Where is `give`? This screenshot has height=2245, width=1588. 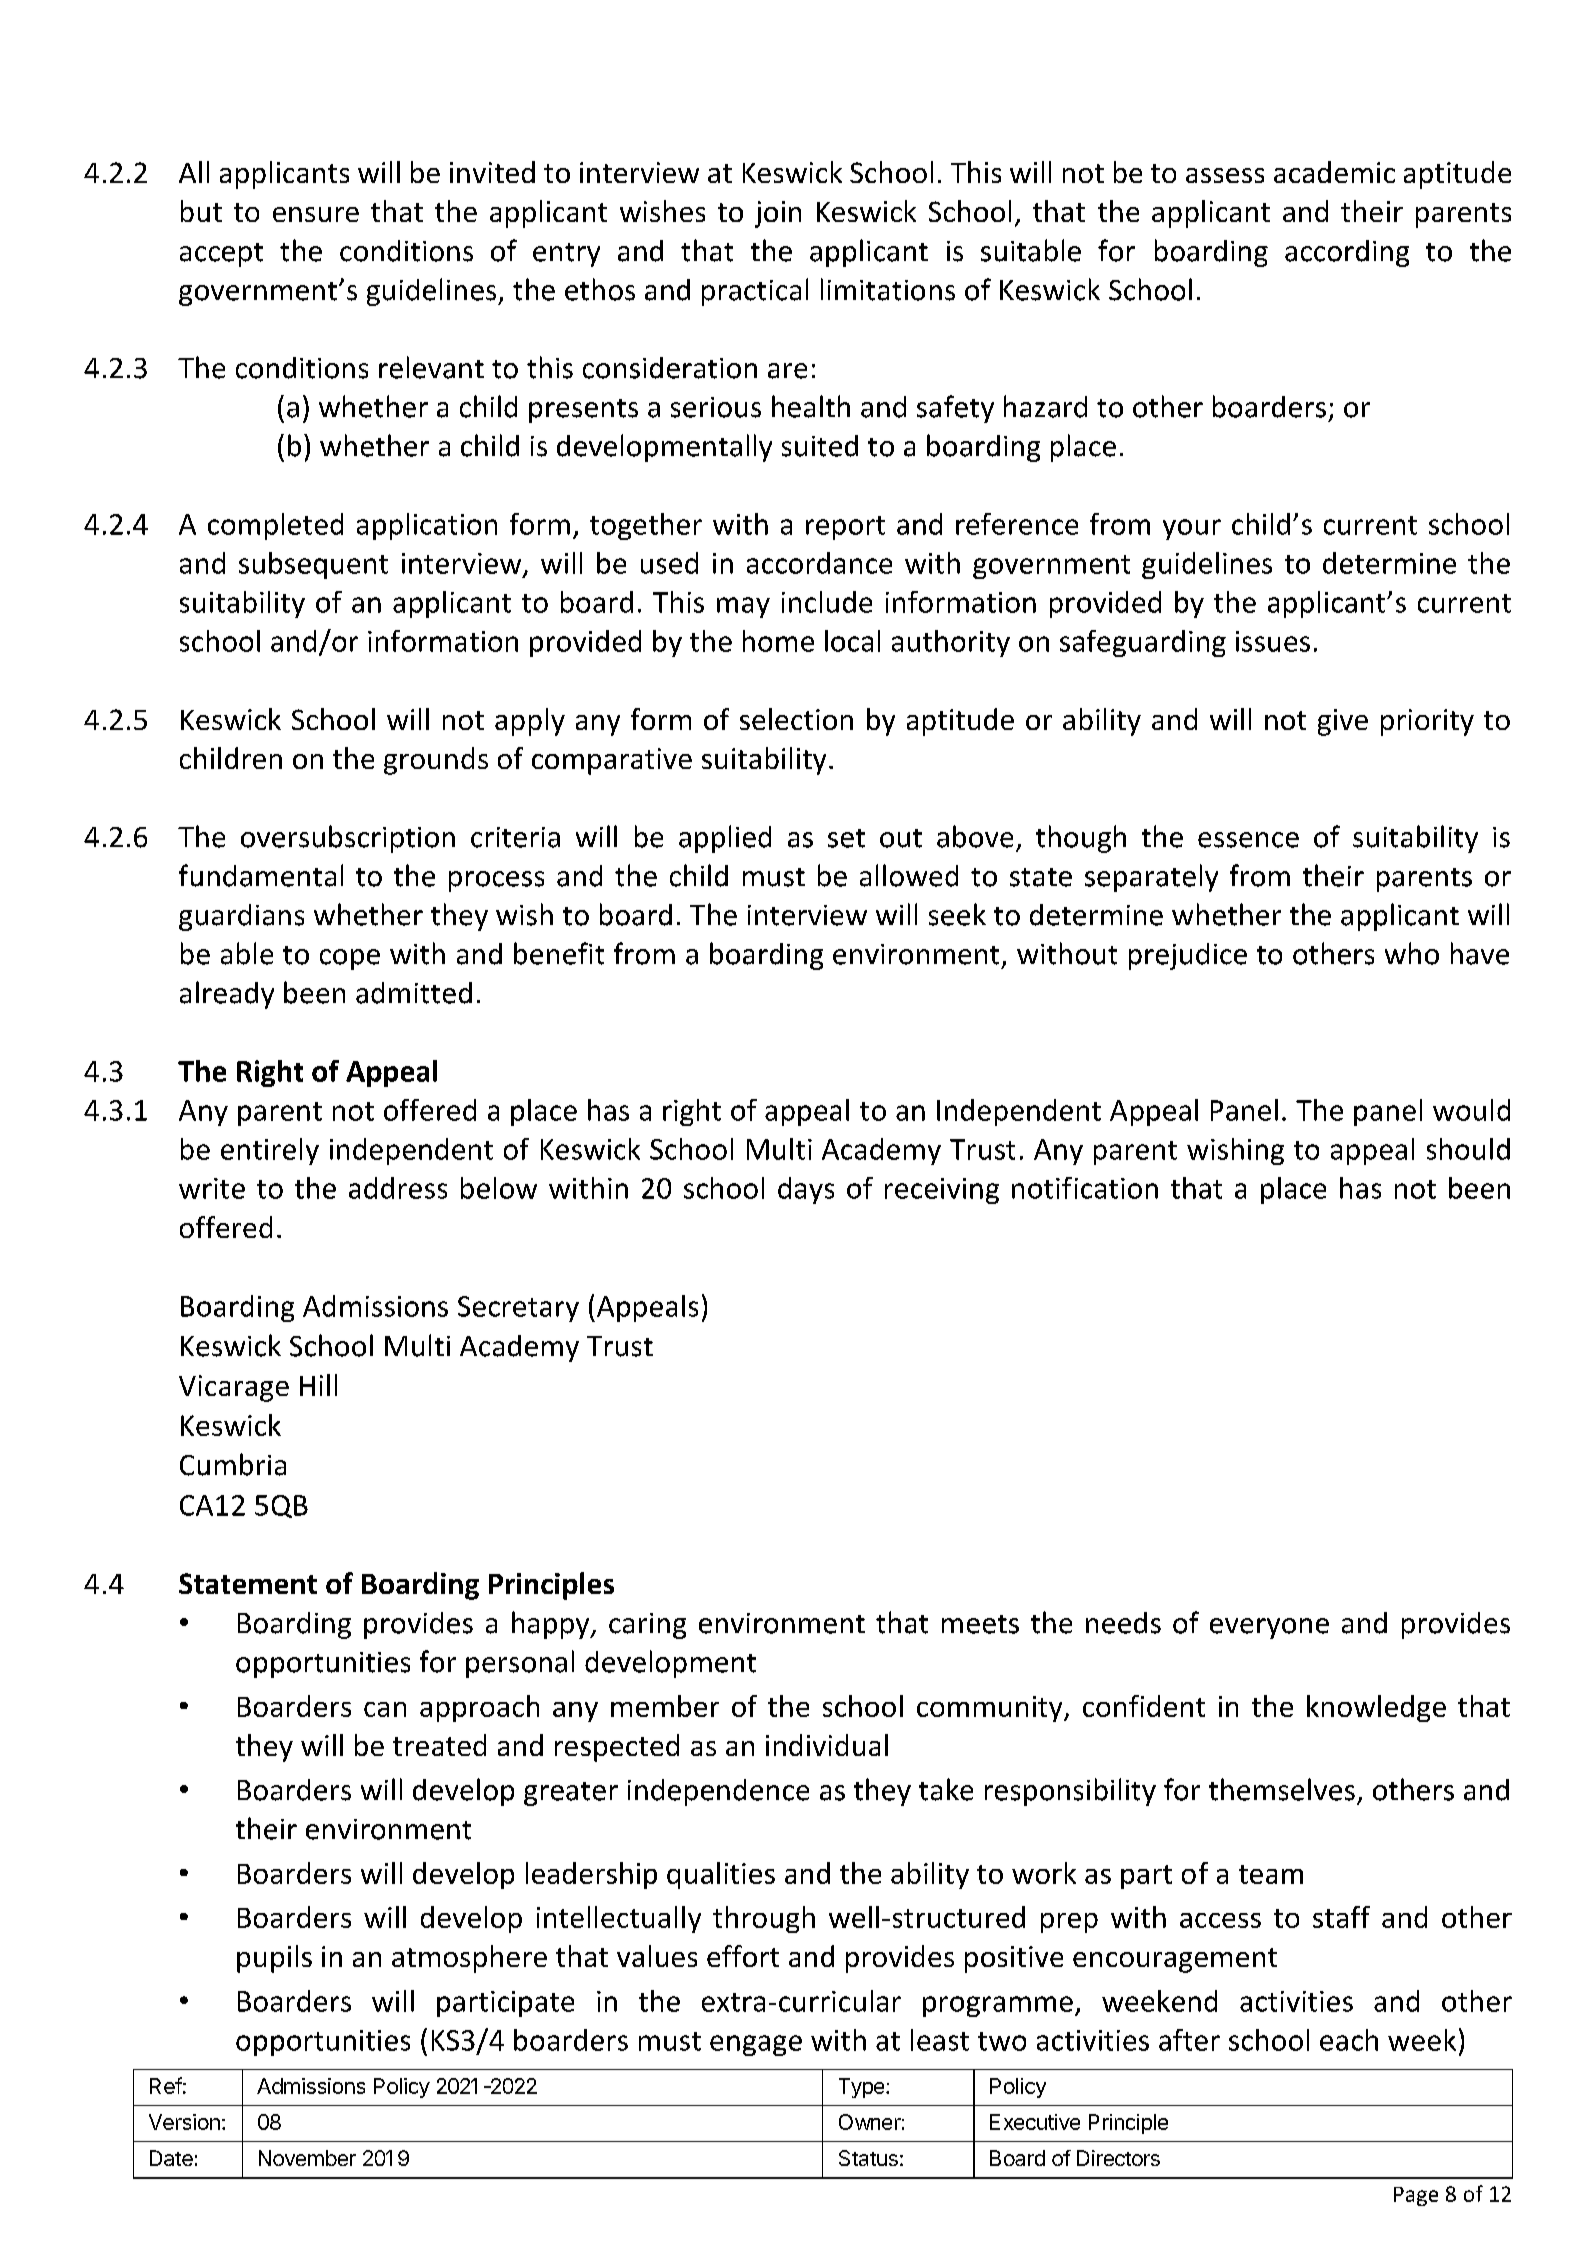 give is located at coordinates (1343, 722).
